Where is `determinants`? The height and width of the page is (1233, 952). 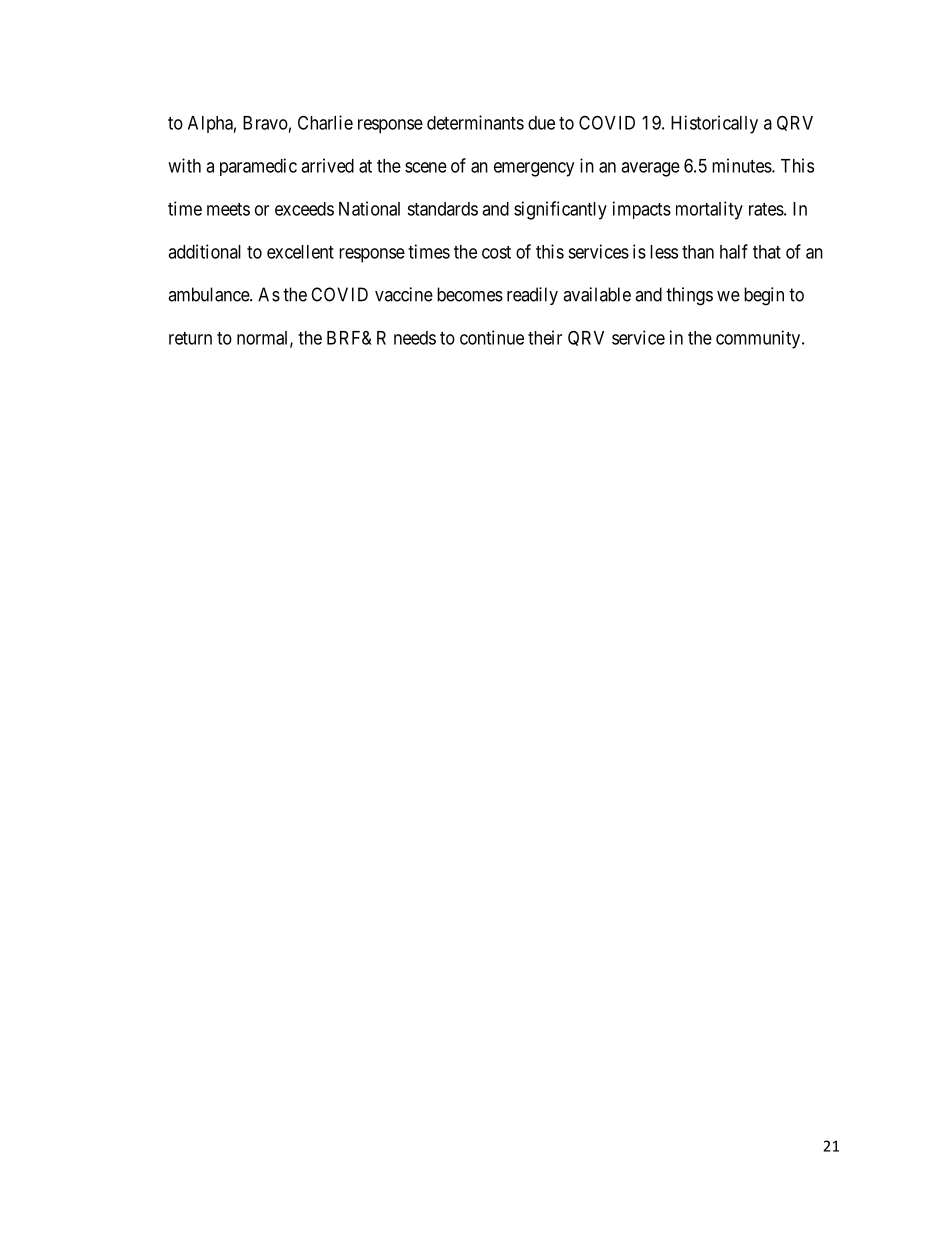 determinants is located at coordinates (475, 122).
